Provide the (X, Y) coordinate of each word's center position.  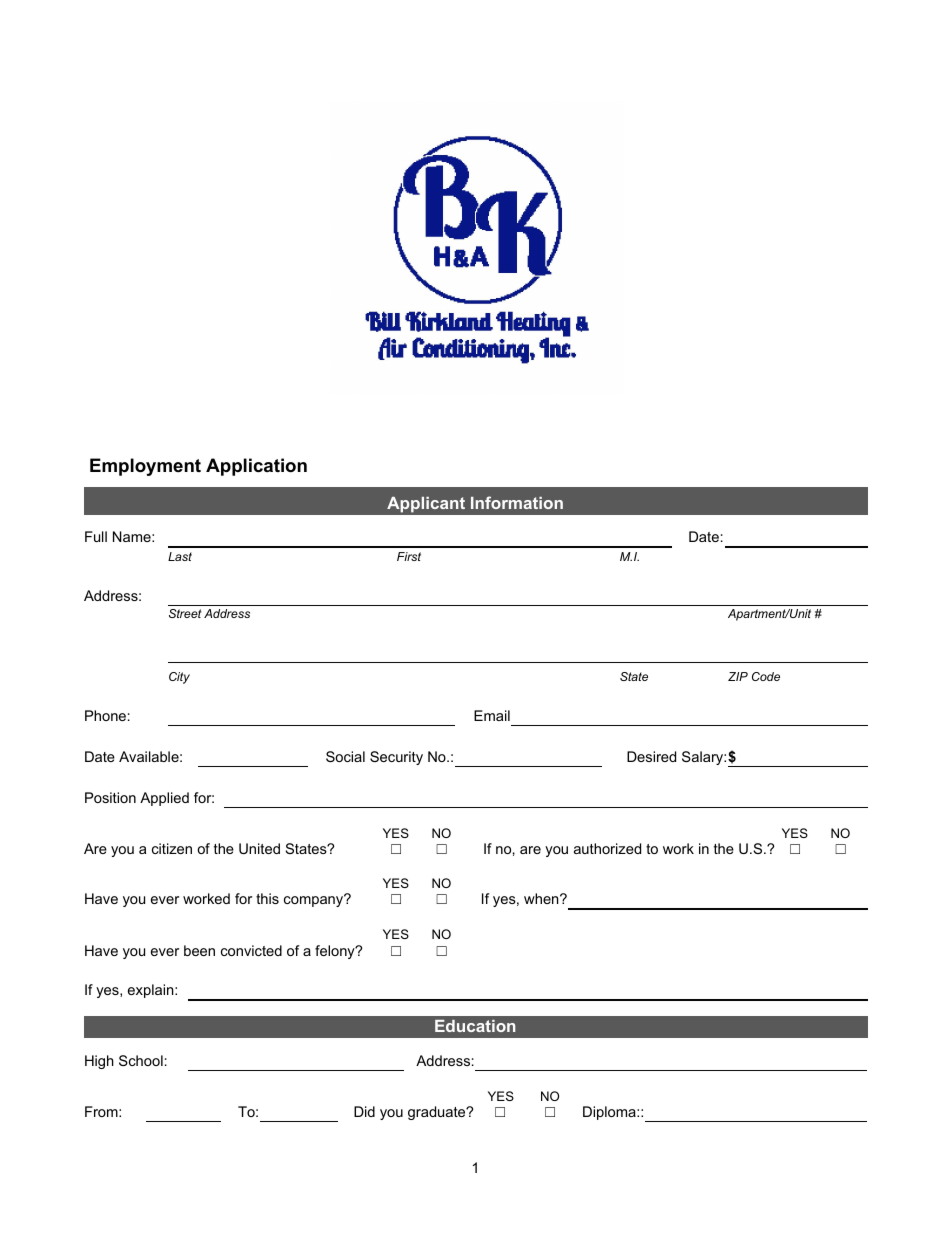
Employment (145, 467)
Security (396, 758)
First (409, 556)
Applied (164, 799)
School (141, 1060)
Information (517, 502)
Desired (651, 756)
